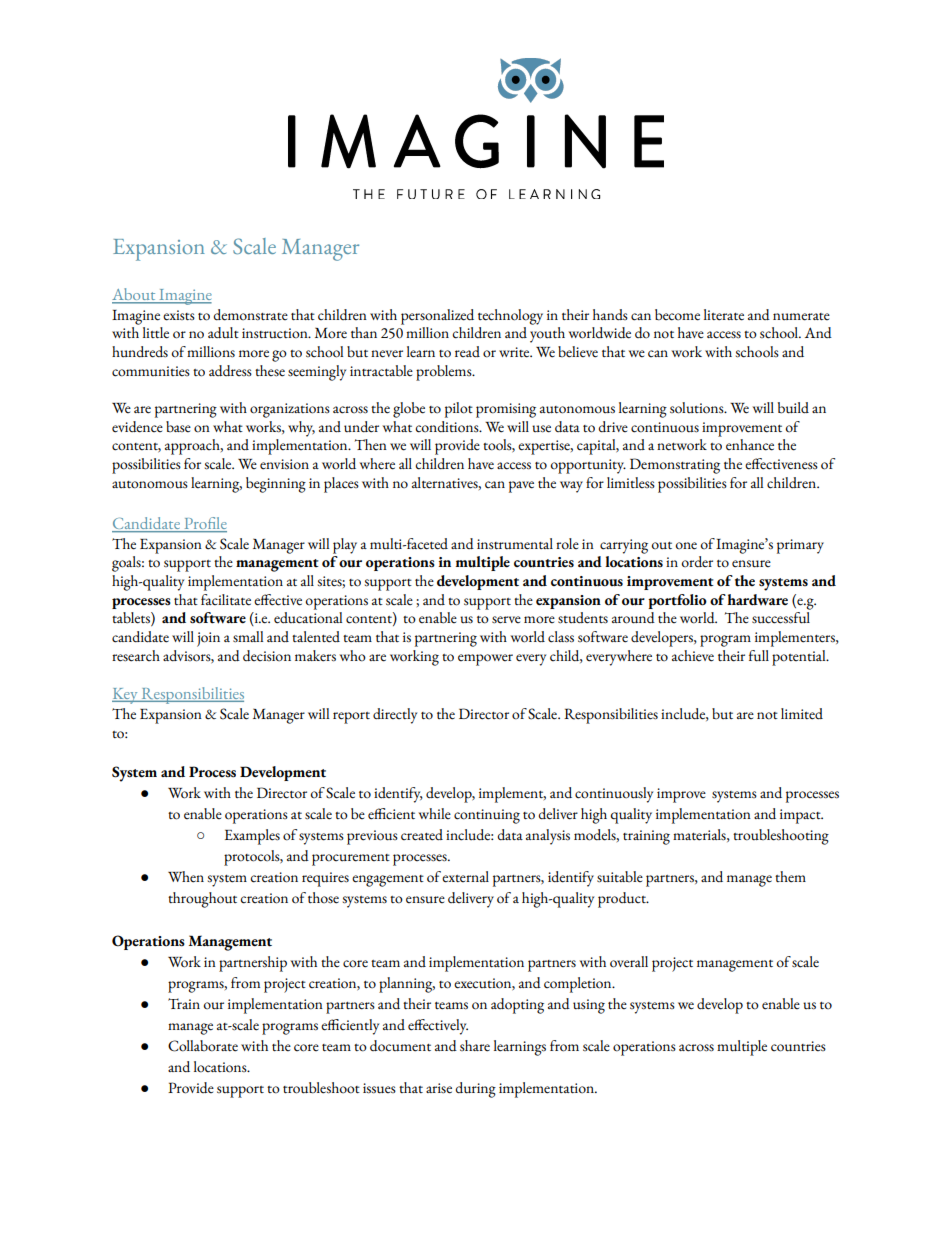 This document has width=952, height=1233. I want to click on pave, so click(521, 487).
